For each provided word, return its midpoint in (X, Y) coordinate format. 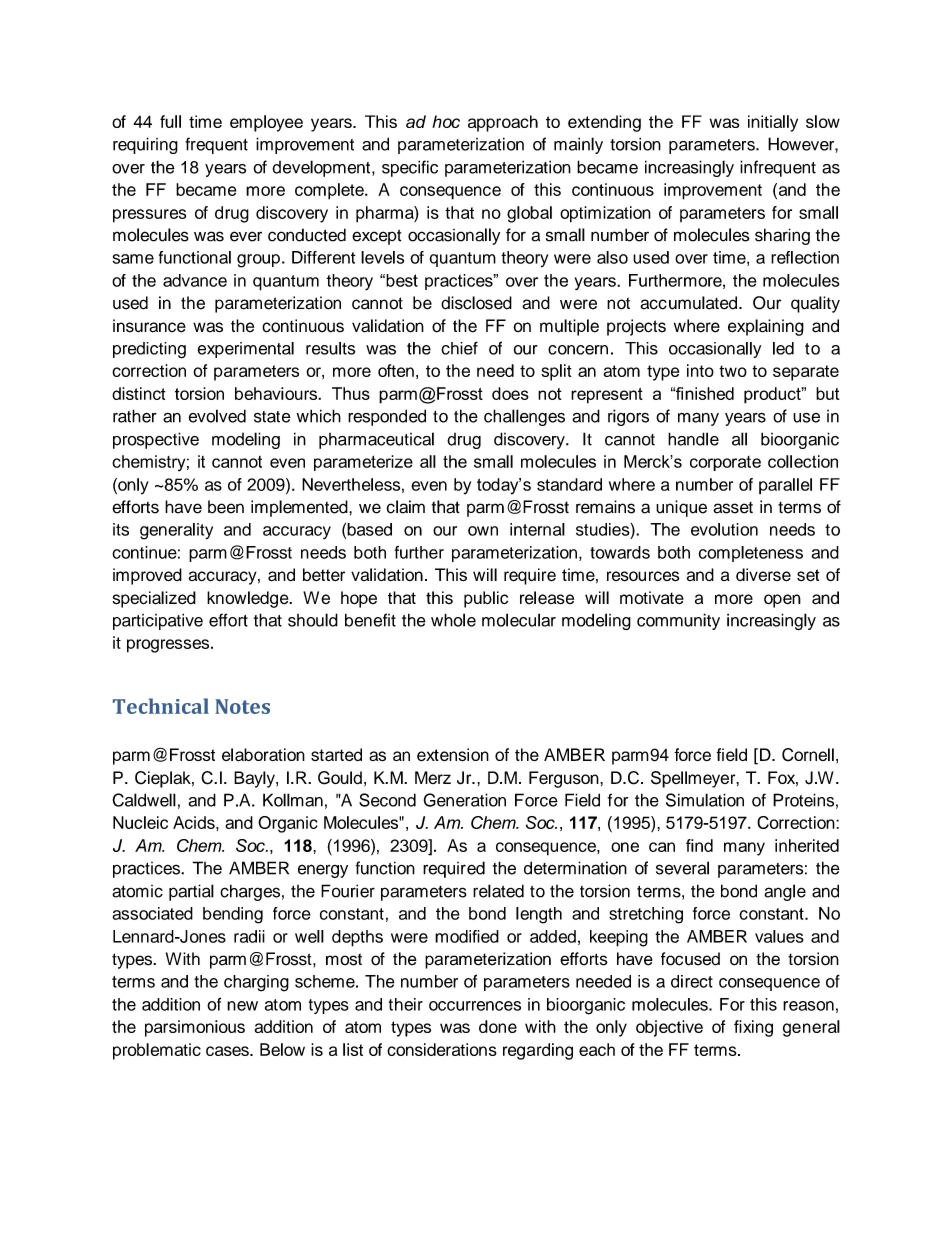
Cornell (808, 755)
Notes (242, 706)
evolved (217, 416)
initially (773, 123)
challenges (524, 417)
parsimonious (195, 1028)
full (170, 121)
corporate (725, 463)
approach (503, 123)
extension (453, 755)
